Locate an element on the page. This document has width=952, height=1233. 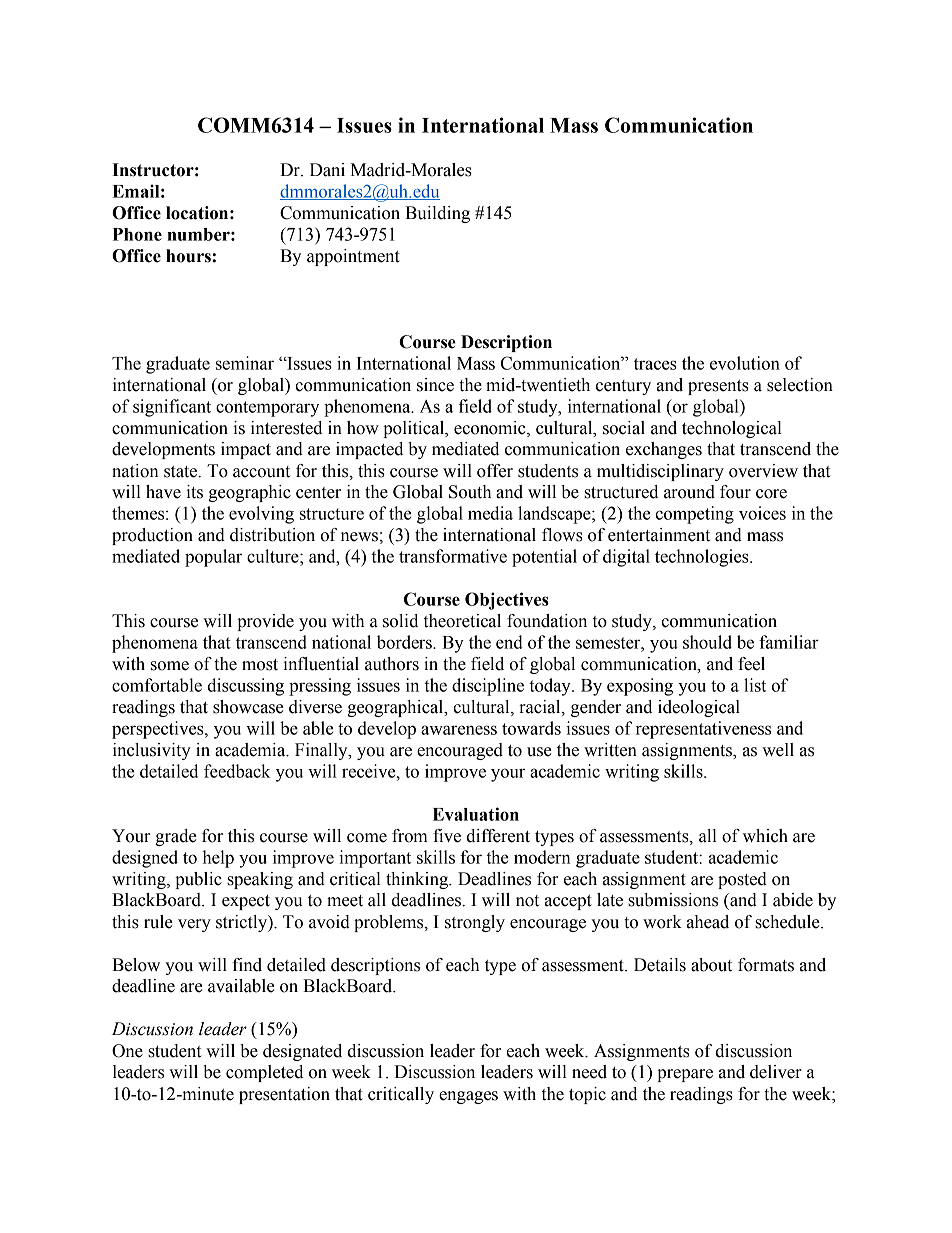
theoretical is located at coordinates (462, 621).
